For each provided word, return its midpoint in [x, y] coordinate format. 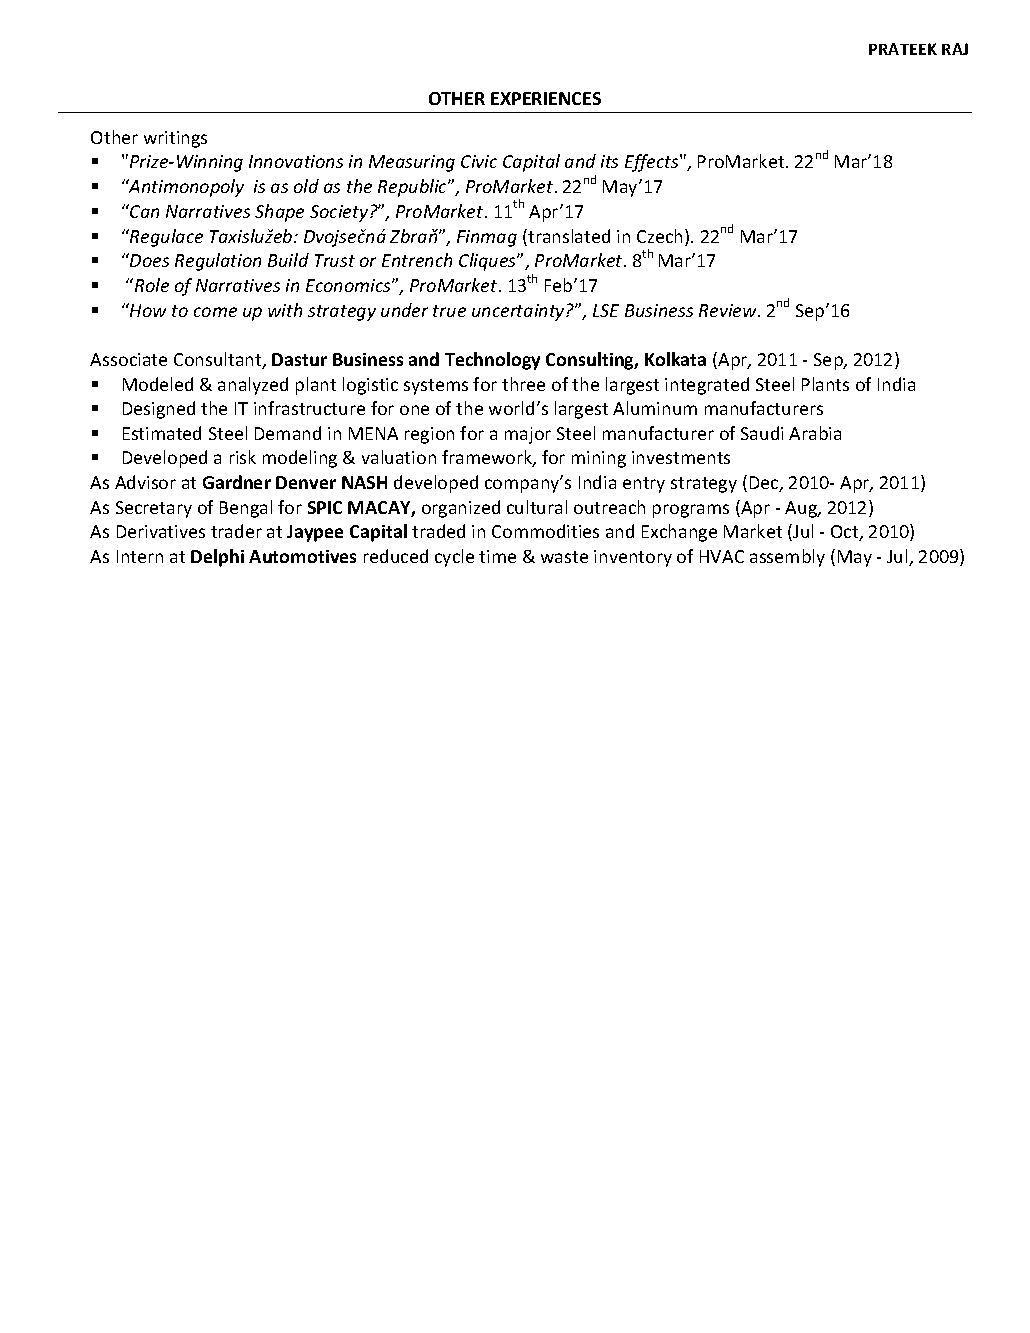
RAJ [955, 49]
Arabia [815, 433]
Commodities [545, 531]
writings [175, 139]
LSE [606, 310]
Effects [653, 163]
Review [729, 310]
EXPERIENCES [546, 98]
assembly [787, 558]
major [528, 435]
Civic [479, 161]
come [215, 312]
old [306, 186]
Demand [288, 433]
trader [236, 531]
